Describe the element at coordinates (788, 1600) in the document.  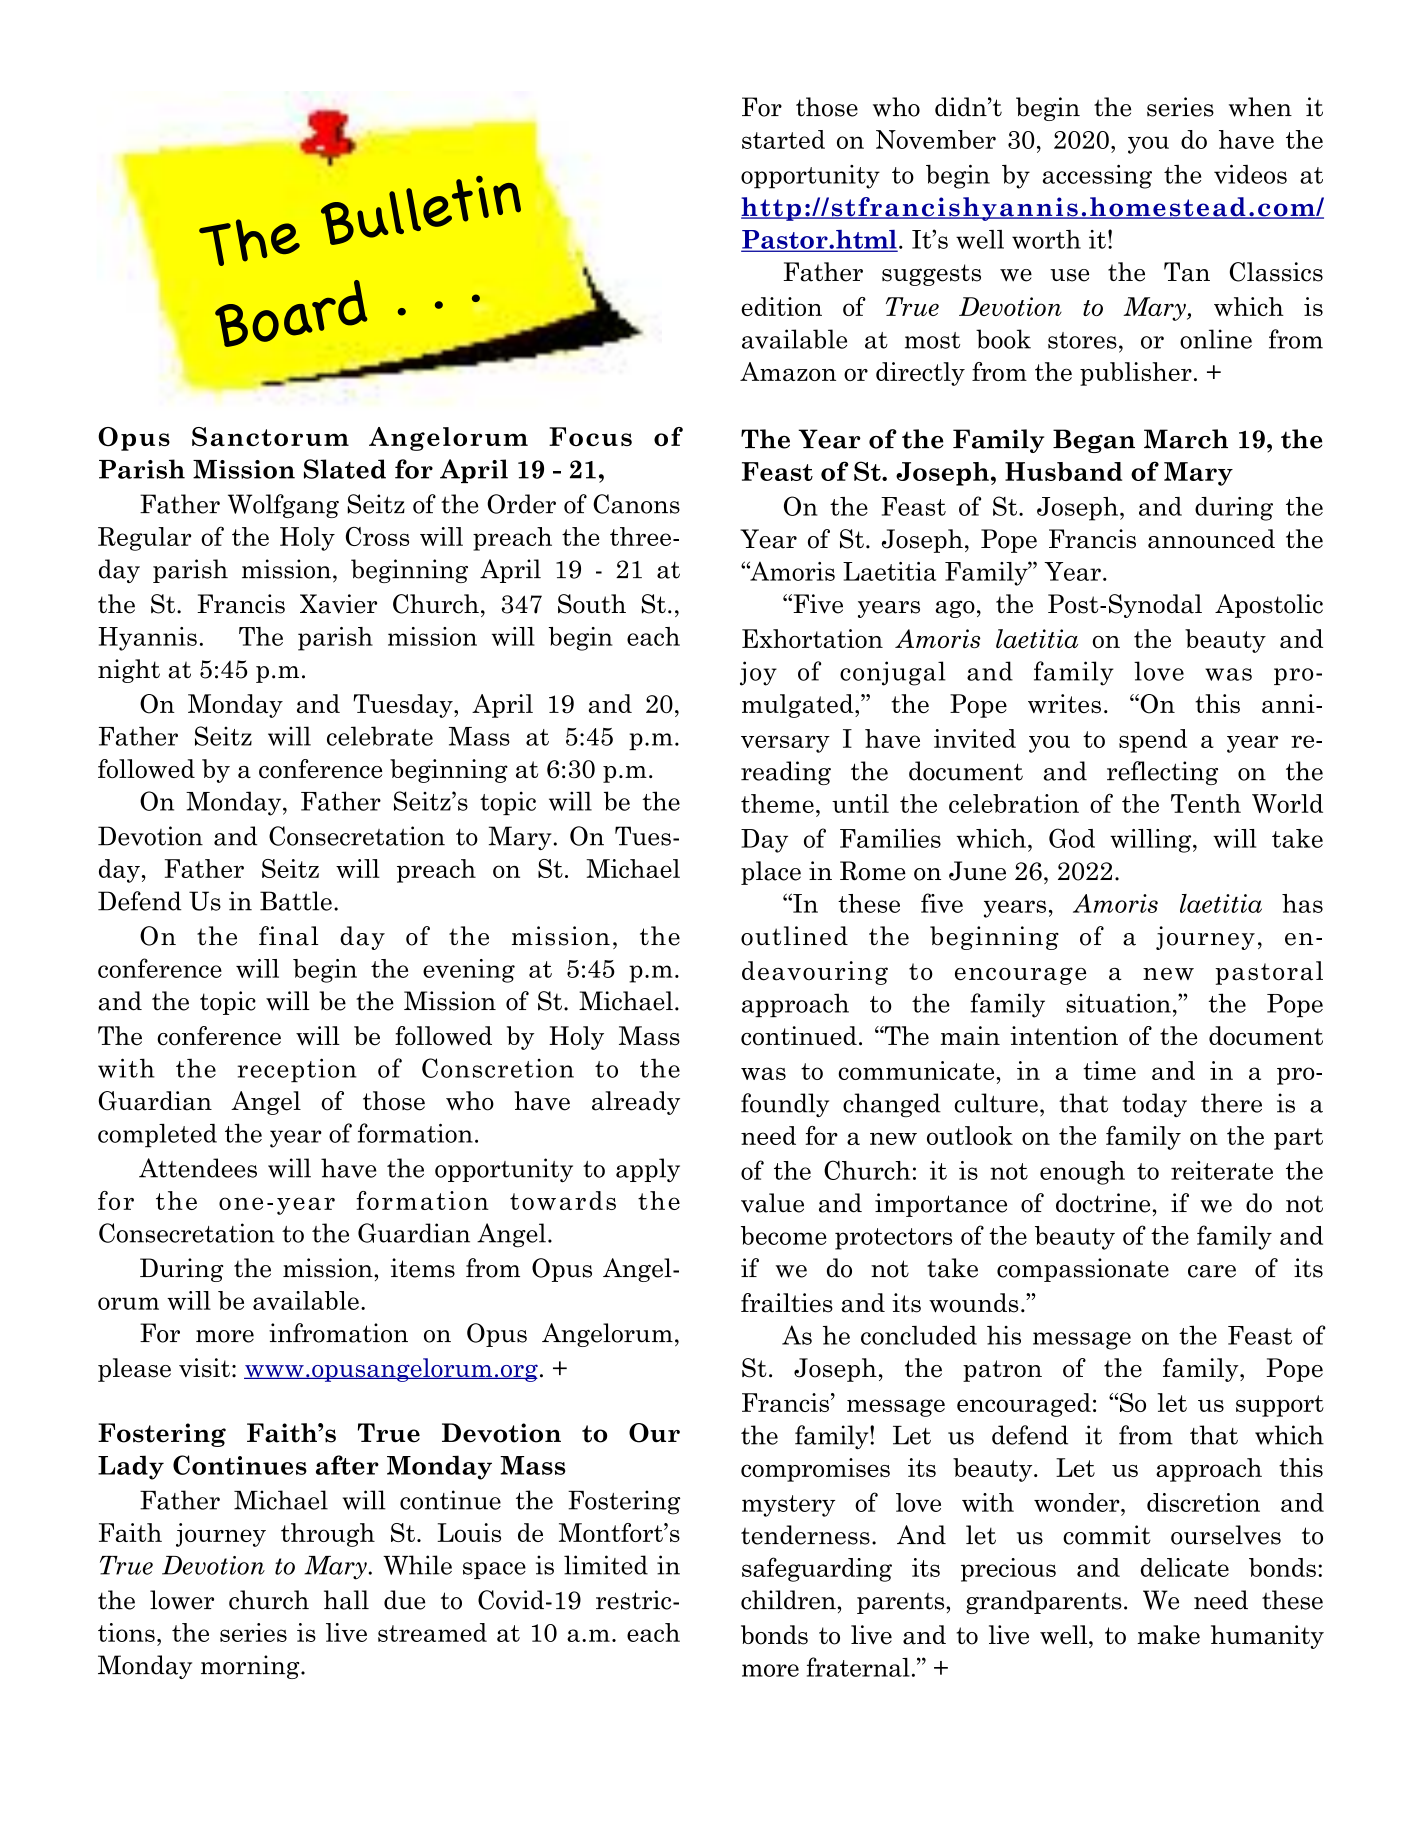
I see `children` at that location.
